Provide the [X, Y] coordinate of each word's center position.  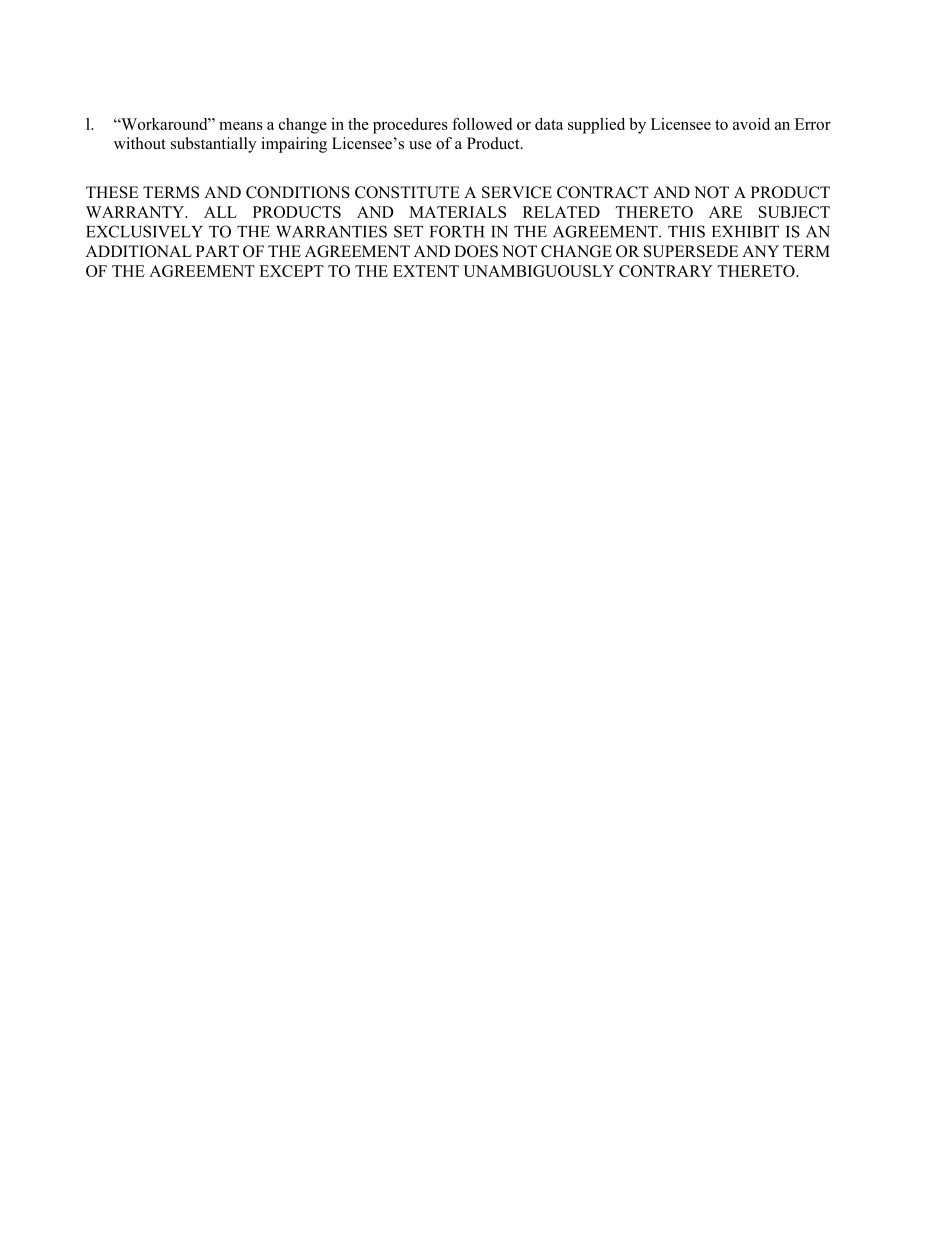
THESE [112, 192]
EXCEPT [291, 271]
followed [482, 124]
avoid [751, 124]
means [241, 126]
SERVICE [517, 192]
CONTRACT [603, 192]
